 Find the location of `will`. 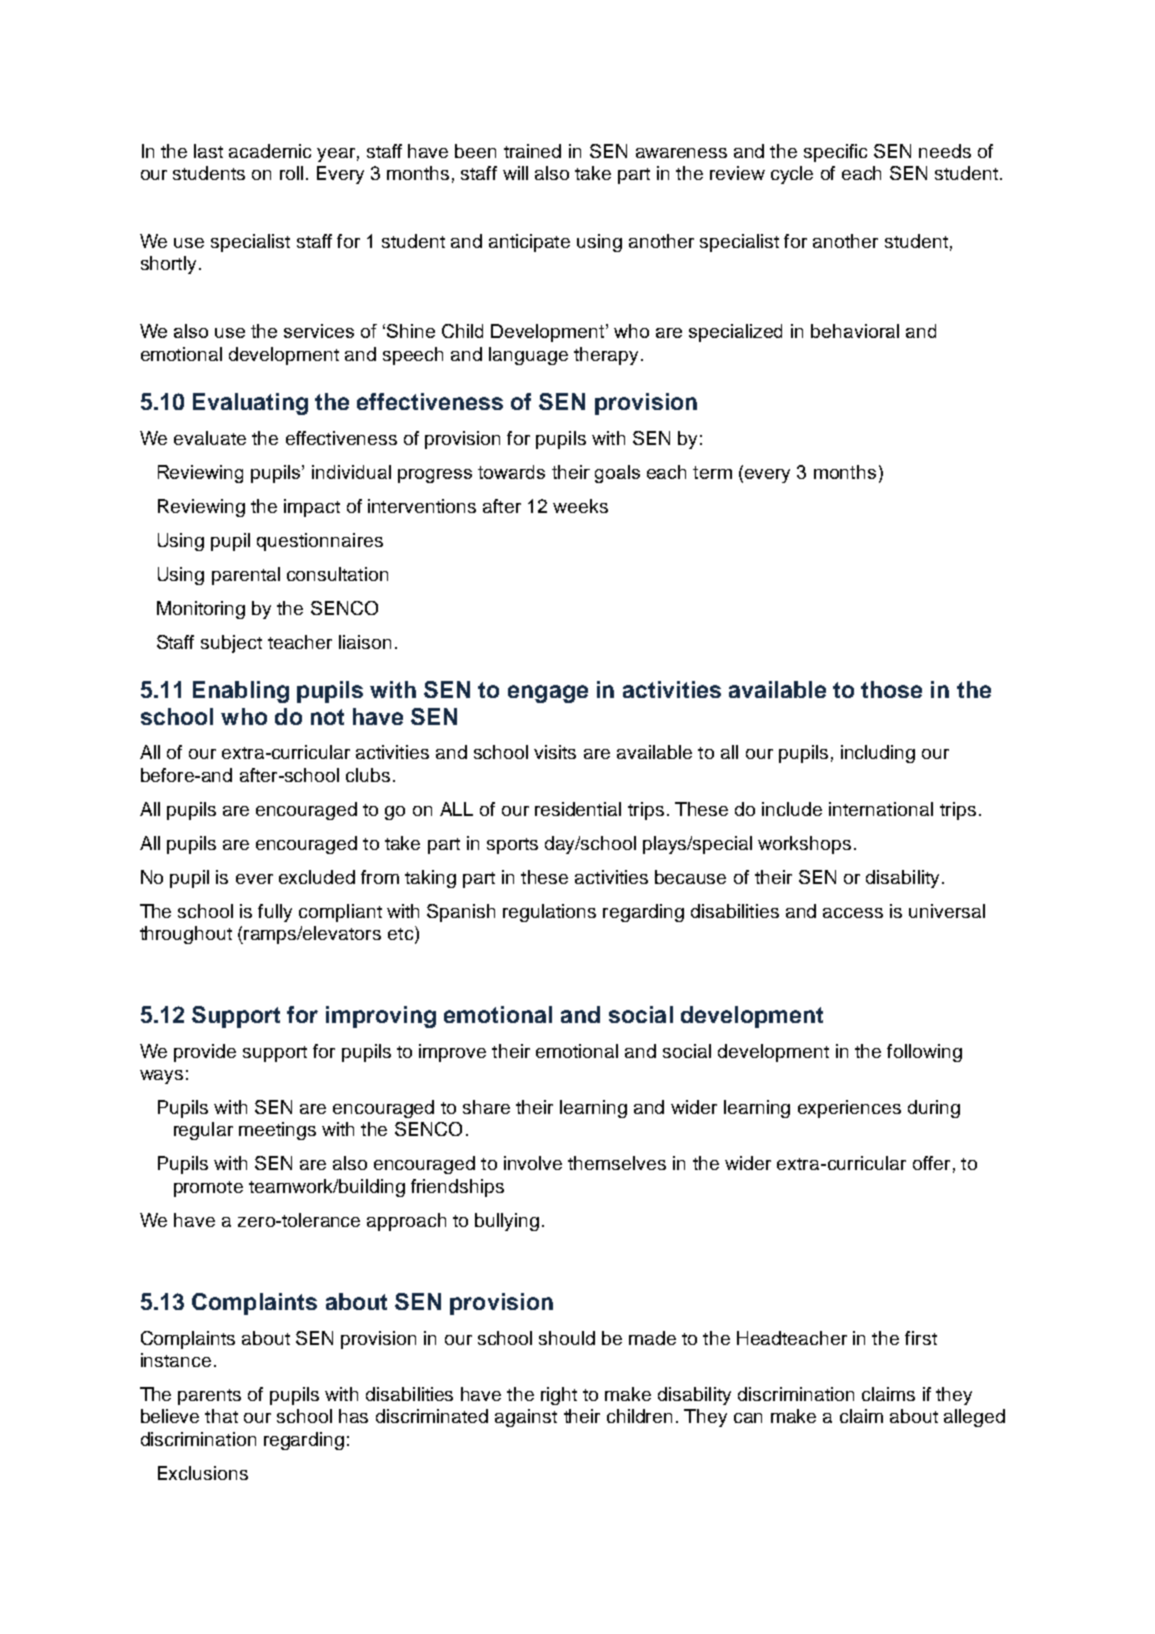

will is located at coordinates (515, 173).
